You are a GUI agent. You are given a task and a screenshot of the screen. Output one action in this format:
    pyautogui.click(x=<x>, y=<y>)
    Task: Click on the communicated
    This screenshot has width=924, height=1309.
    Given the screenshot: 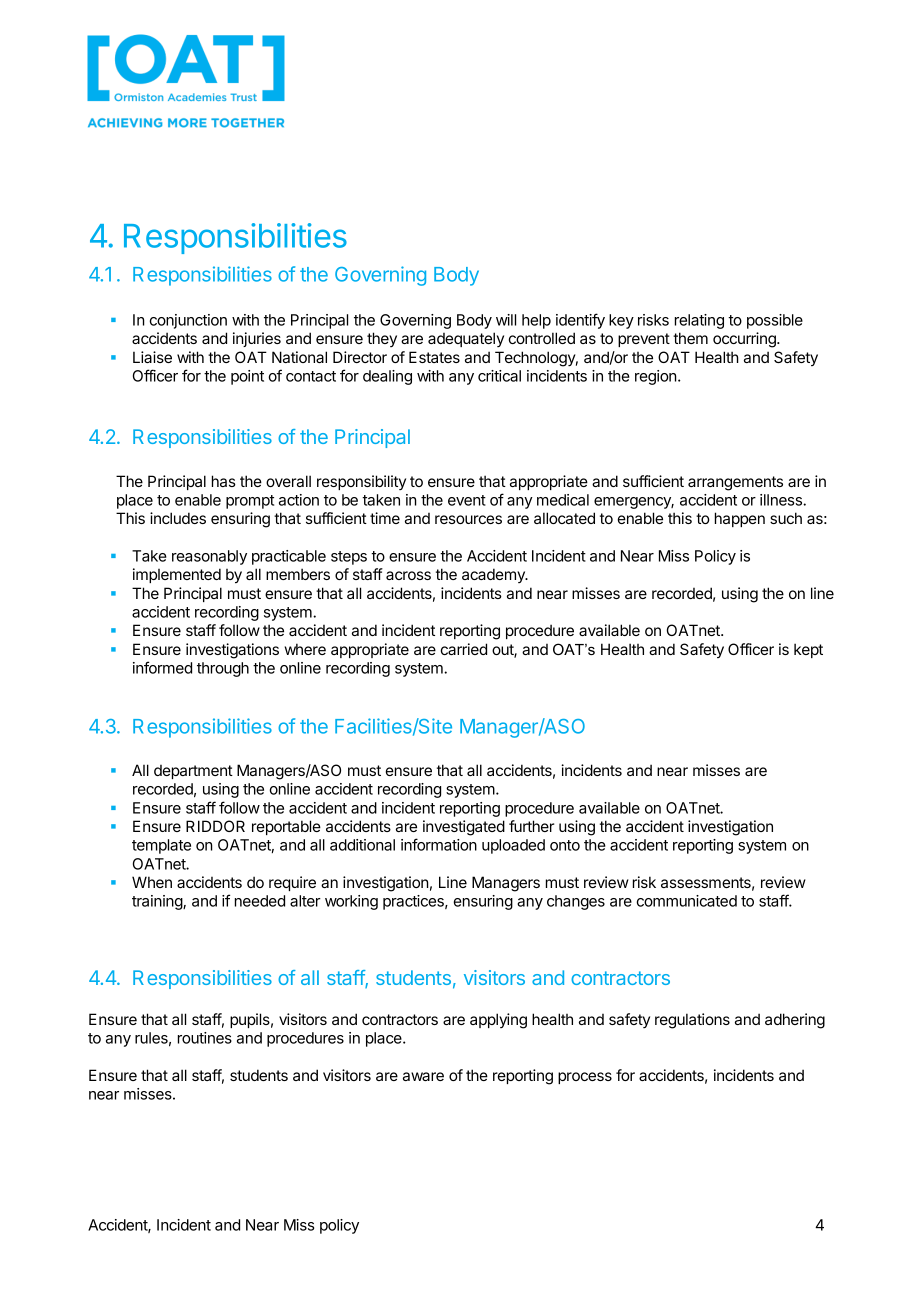 What is the action you would take?
    pyautogui.click(x=686, y=901)
